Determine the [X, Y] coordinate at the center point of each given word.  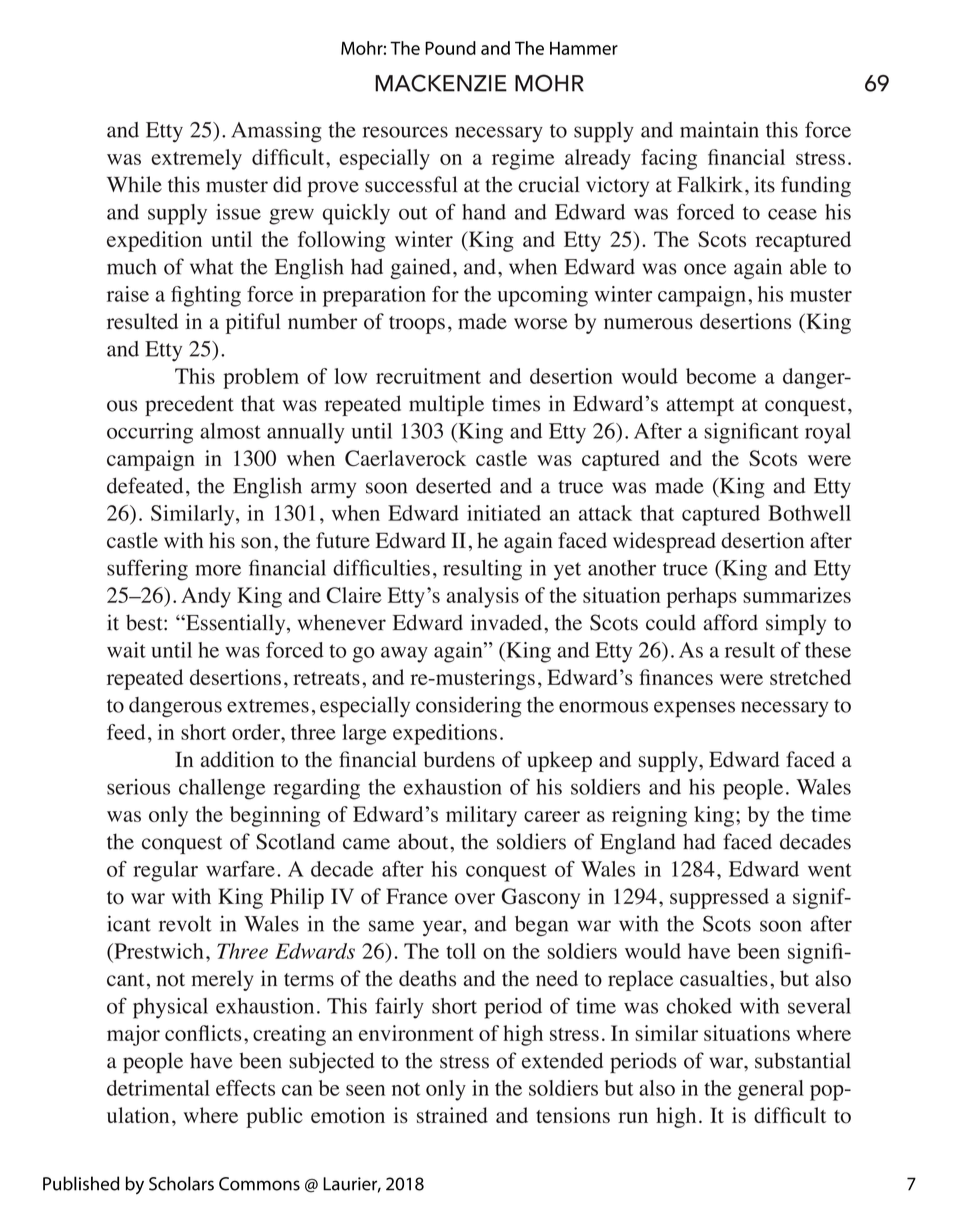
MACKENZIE [441, 83]
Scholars [181, 1183]
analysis [482, 597]
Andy [206, 597]
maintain [719, 129]
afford [730, 622]
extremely [196, 159]
